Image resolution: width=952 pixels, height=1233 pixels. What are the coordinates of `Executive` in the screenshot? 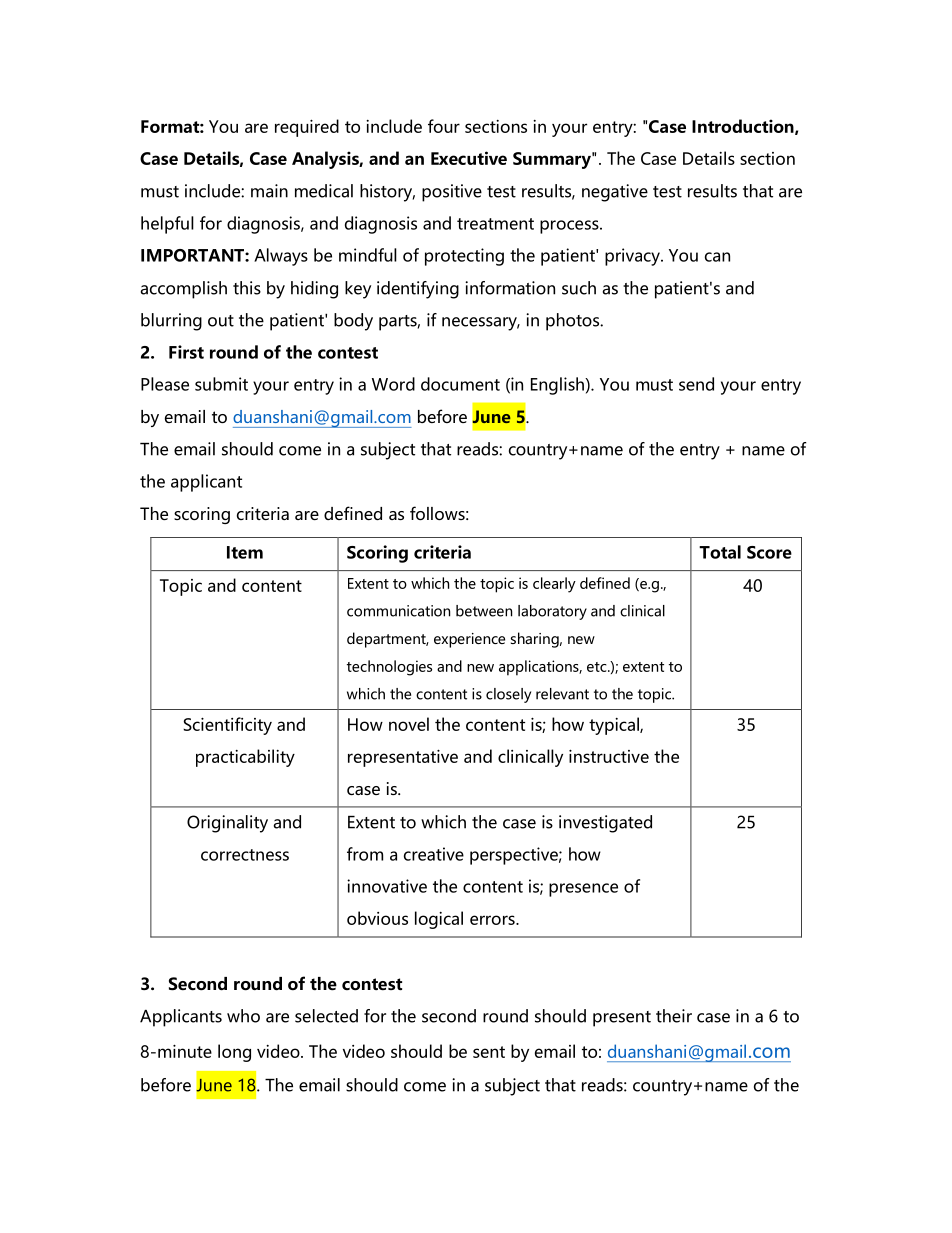 It's located at (469, 158).
